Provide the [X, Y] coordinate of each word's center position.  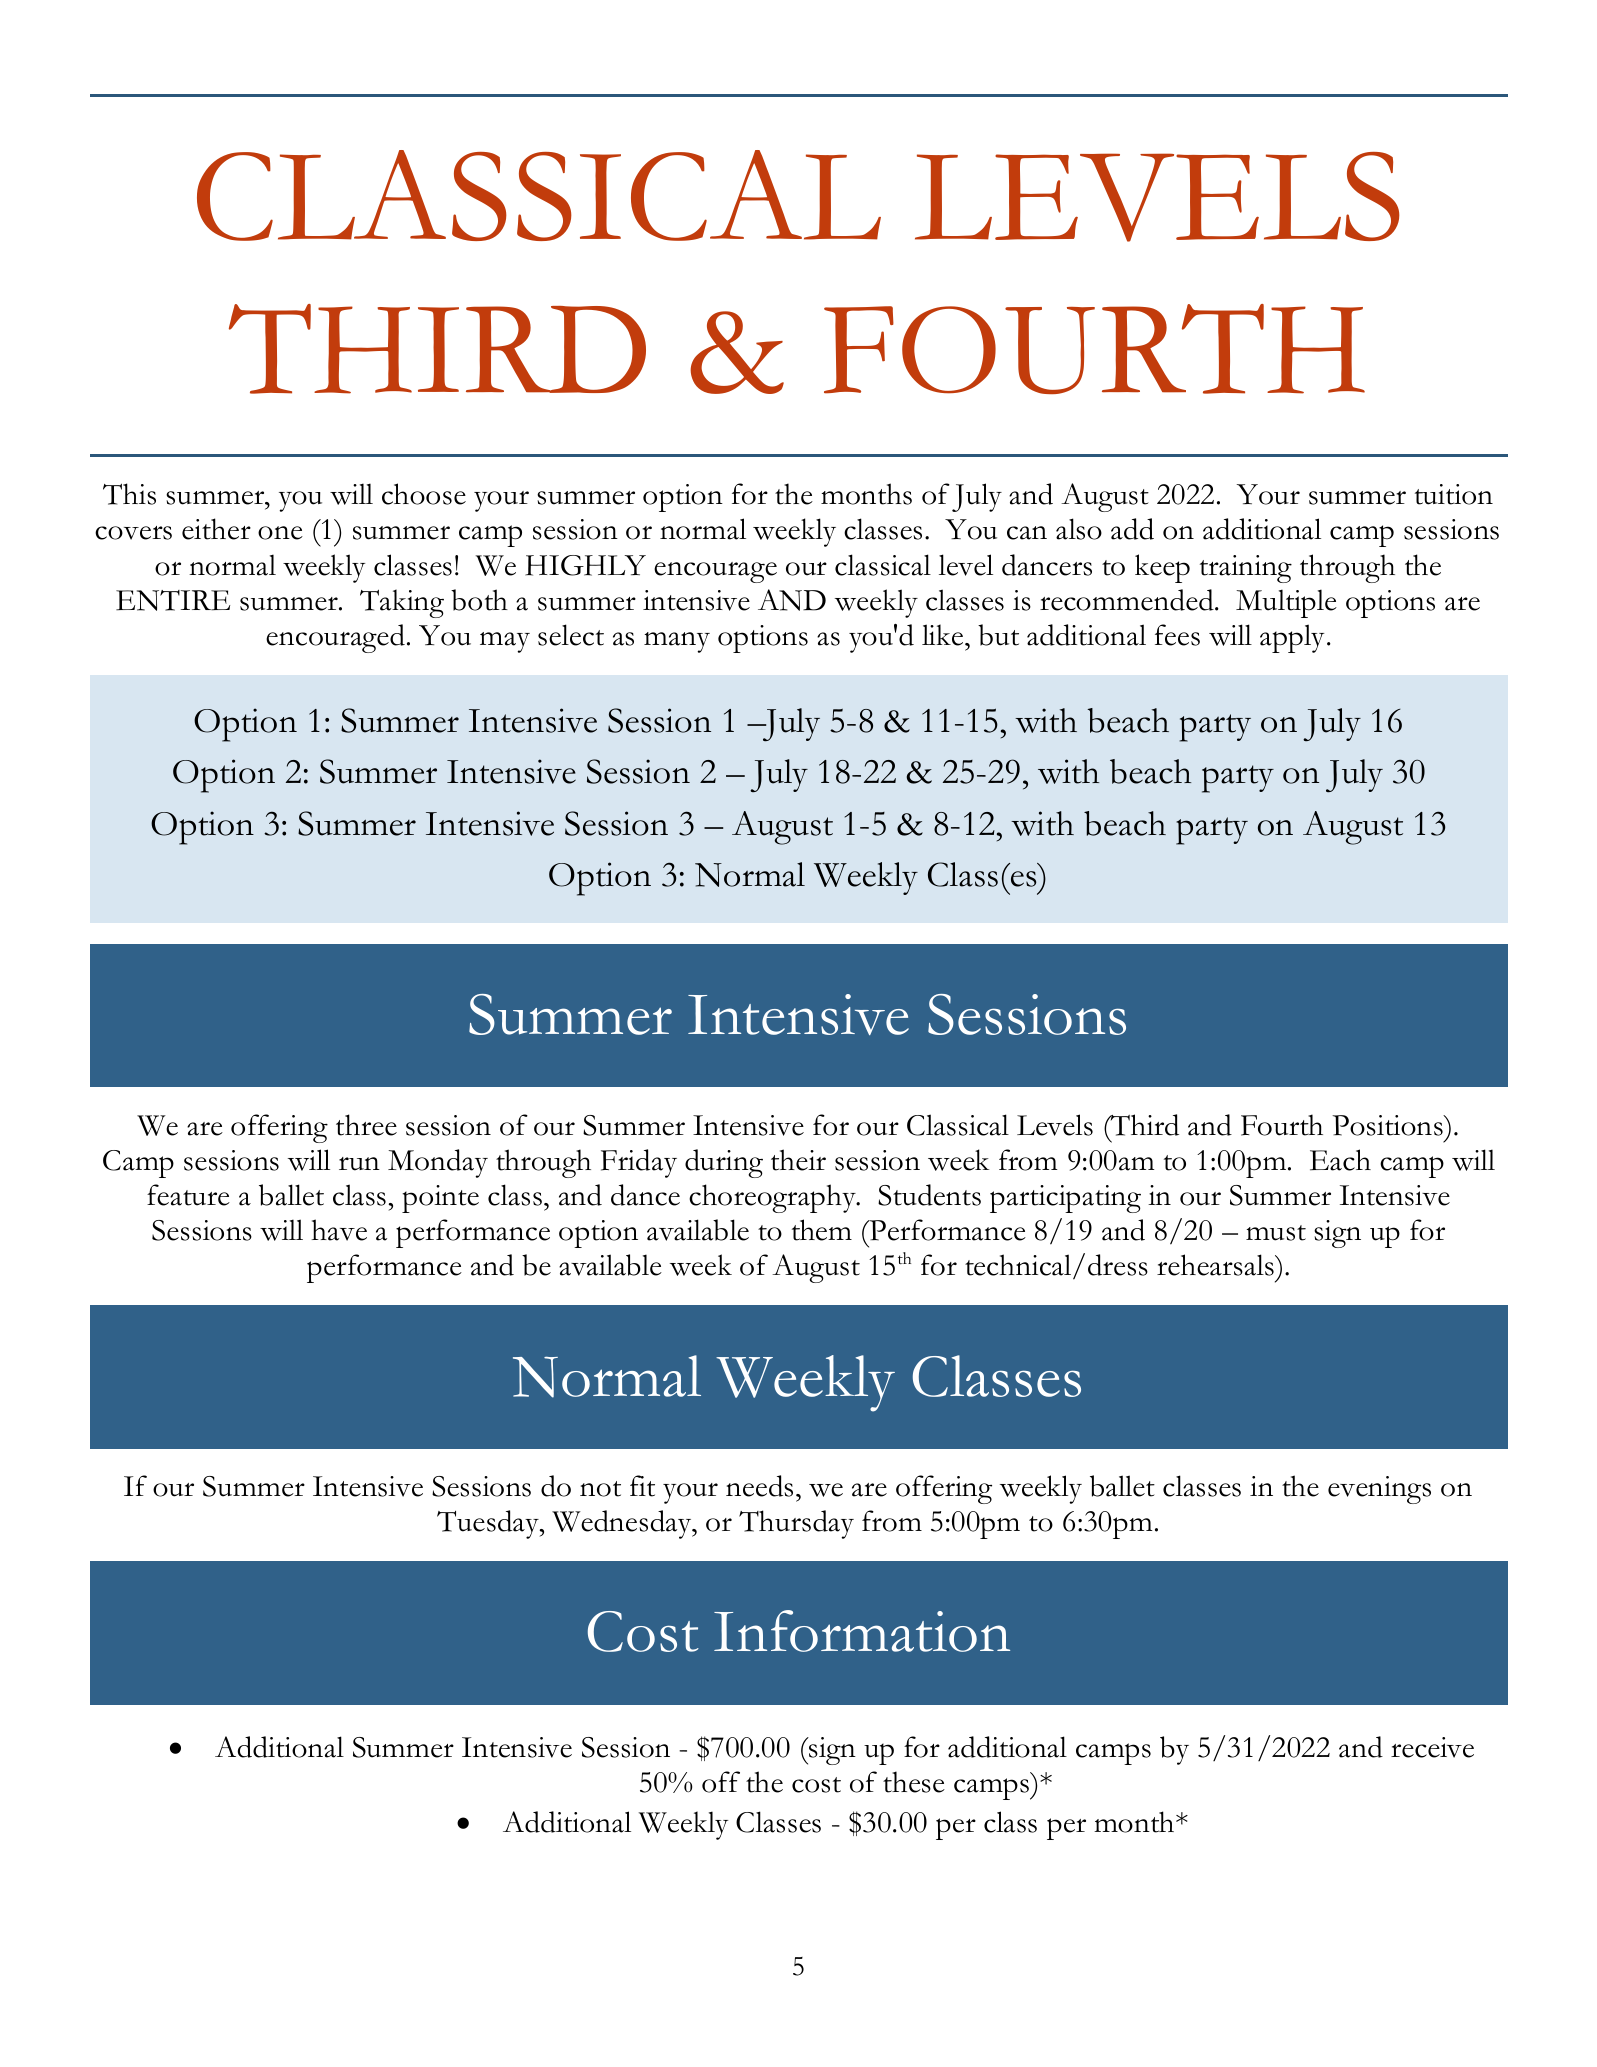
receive [1432, 1747]
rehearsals [1216, 1265]
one [280, 533]
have [339, 1230]
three [366, 1125]
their [798, 1160]
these [914, 1782]
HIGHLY [585, 565]
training [1246, 569]
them [822, 1230]
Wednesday [623, 1524]
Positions [1388, 1125]
